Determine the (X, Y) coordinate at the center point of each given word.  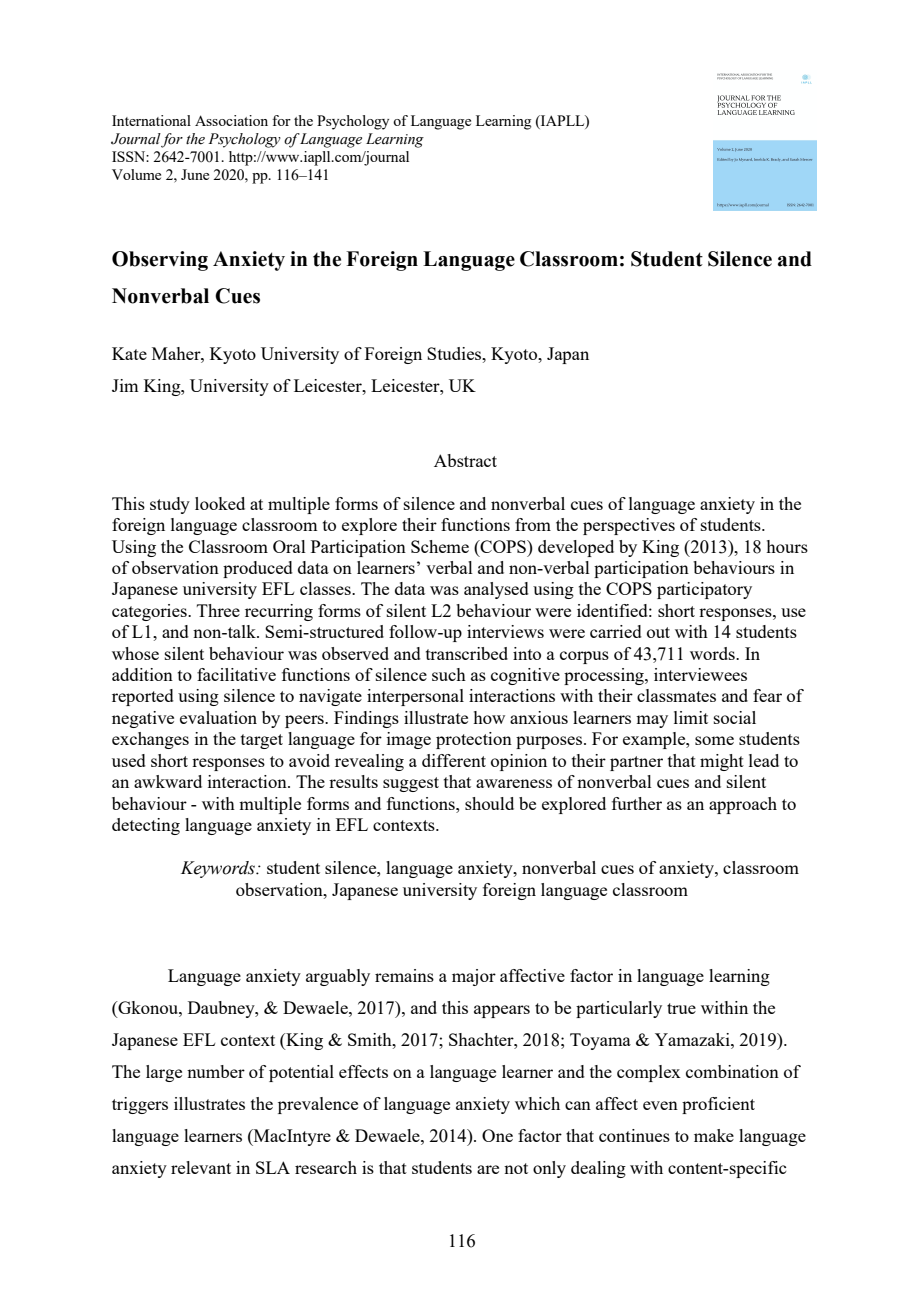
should (489, 803)
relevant (201, 1167)
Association (231, 120)
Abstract (465, 460)
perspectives (629, 526)
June (195, 174)
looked (220, 503)
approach (743, 805)
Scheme (440, 546)
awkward (168, 781)
